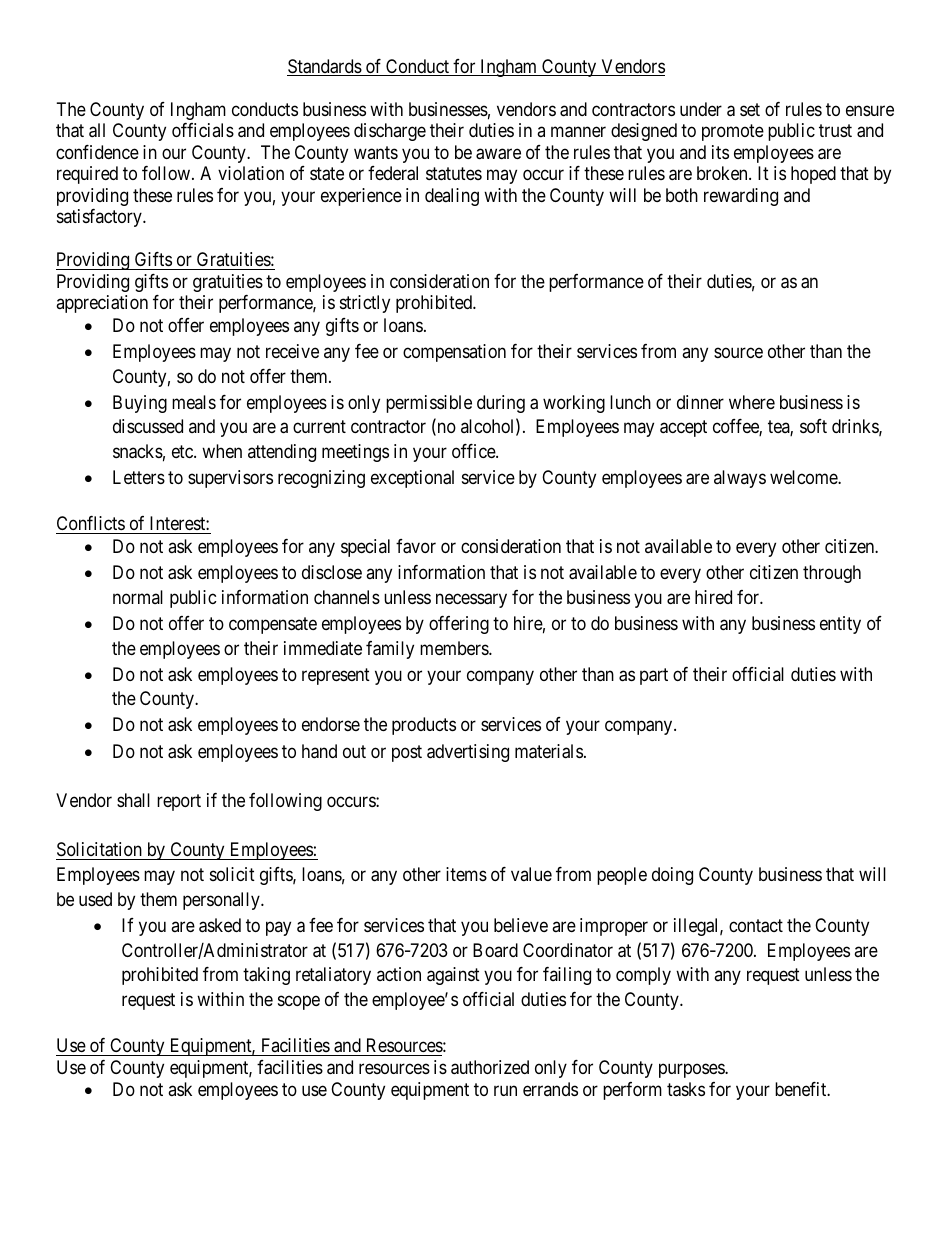 The height and width of the page is (1233, 952). Describe the element at coordinates (471, 600) in the page. I see `necessary` at that location.
